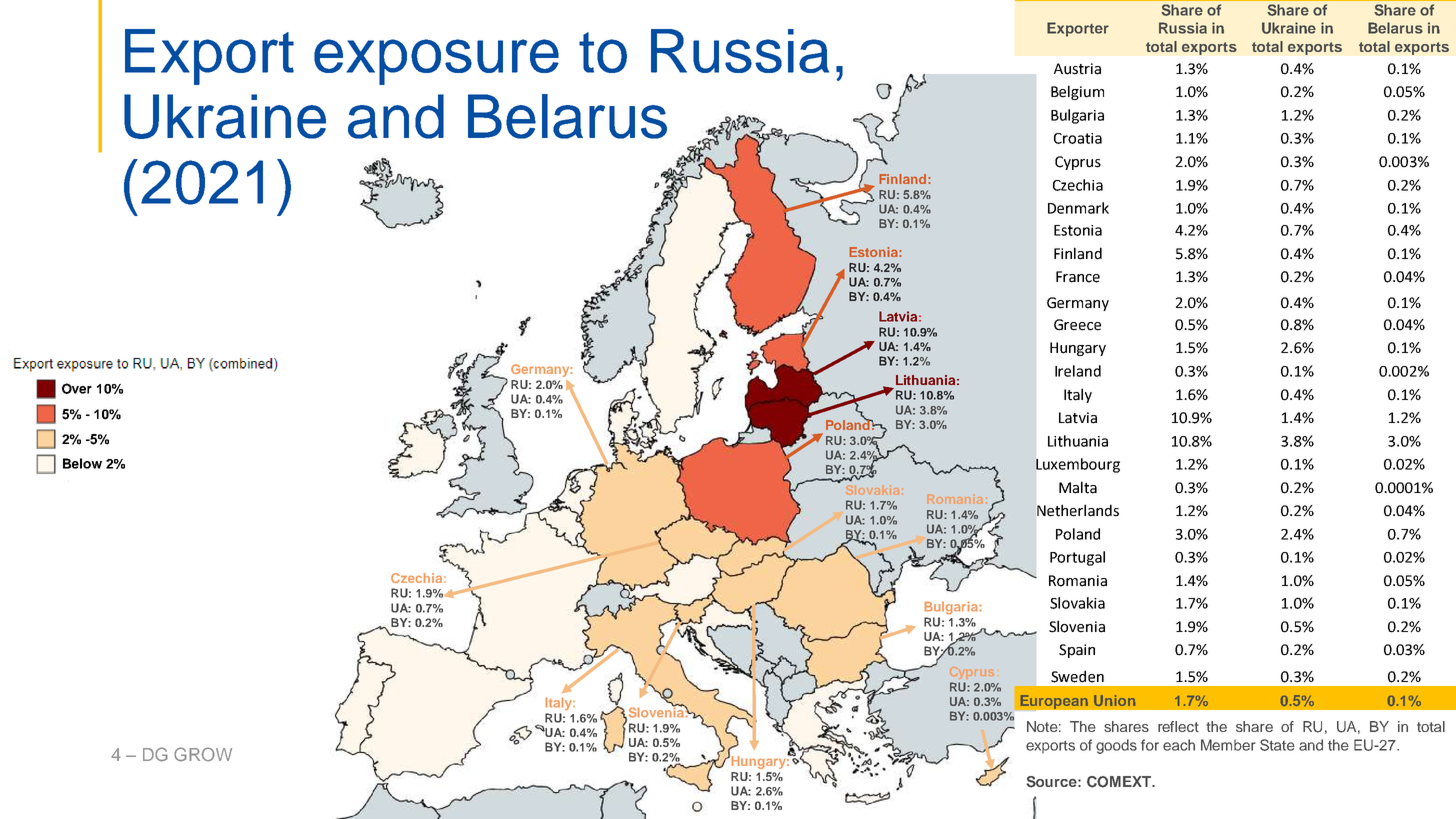 This page has height=819, width=1456. What do you see at coordinates (1078, 208) in the page?
I see `Denmark` at bounding box center [1078, 208].
